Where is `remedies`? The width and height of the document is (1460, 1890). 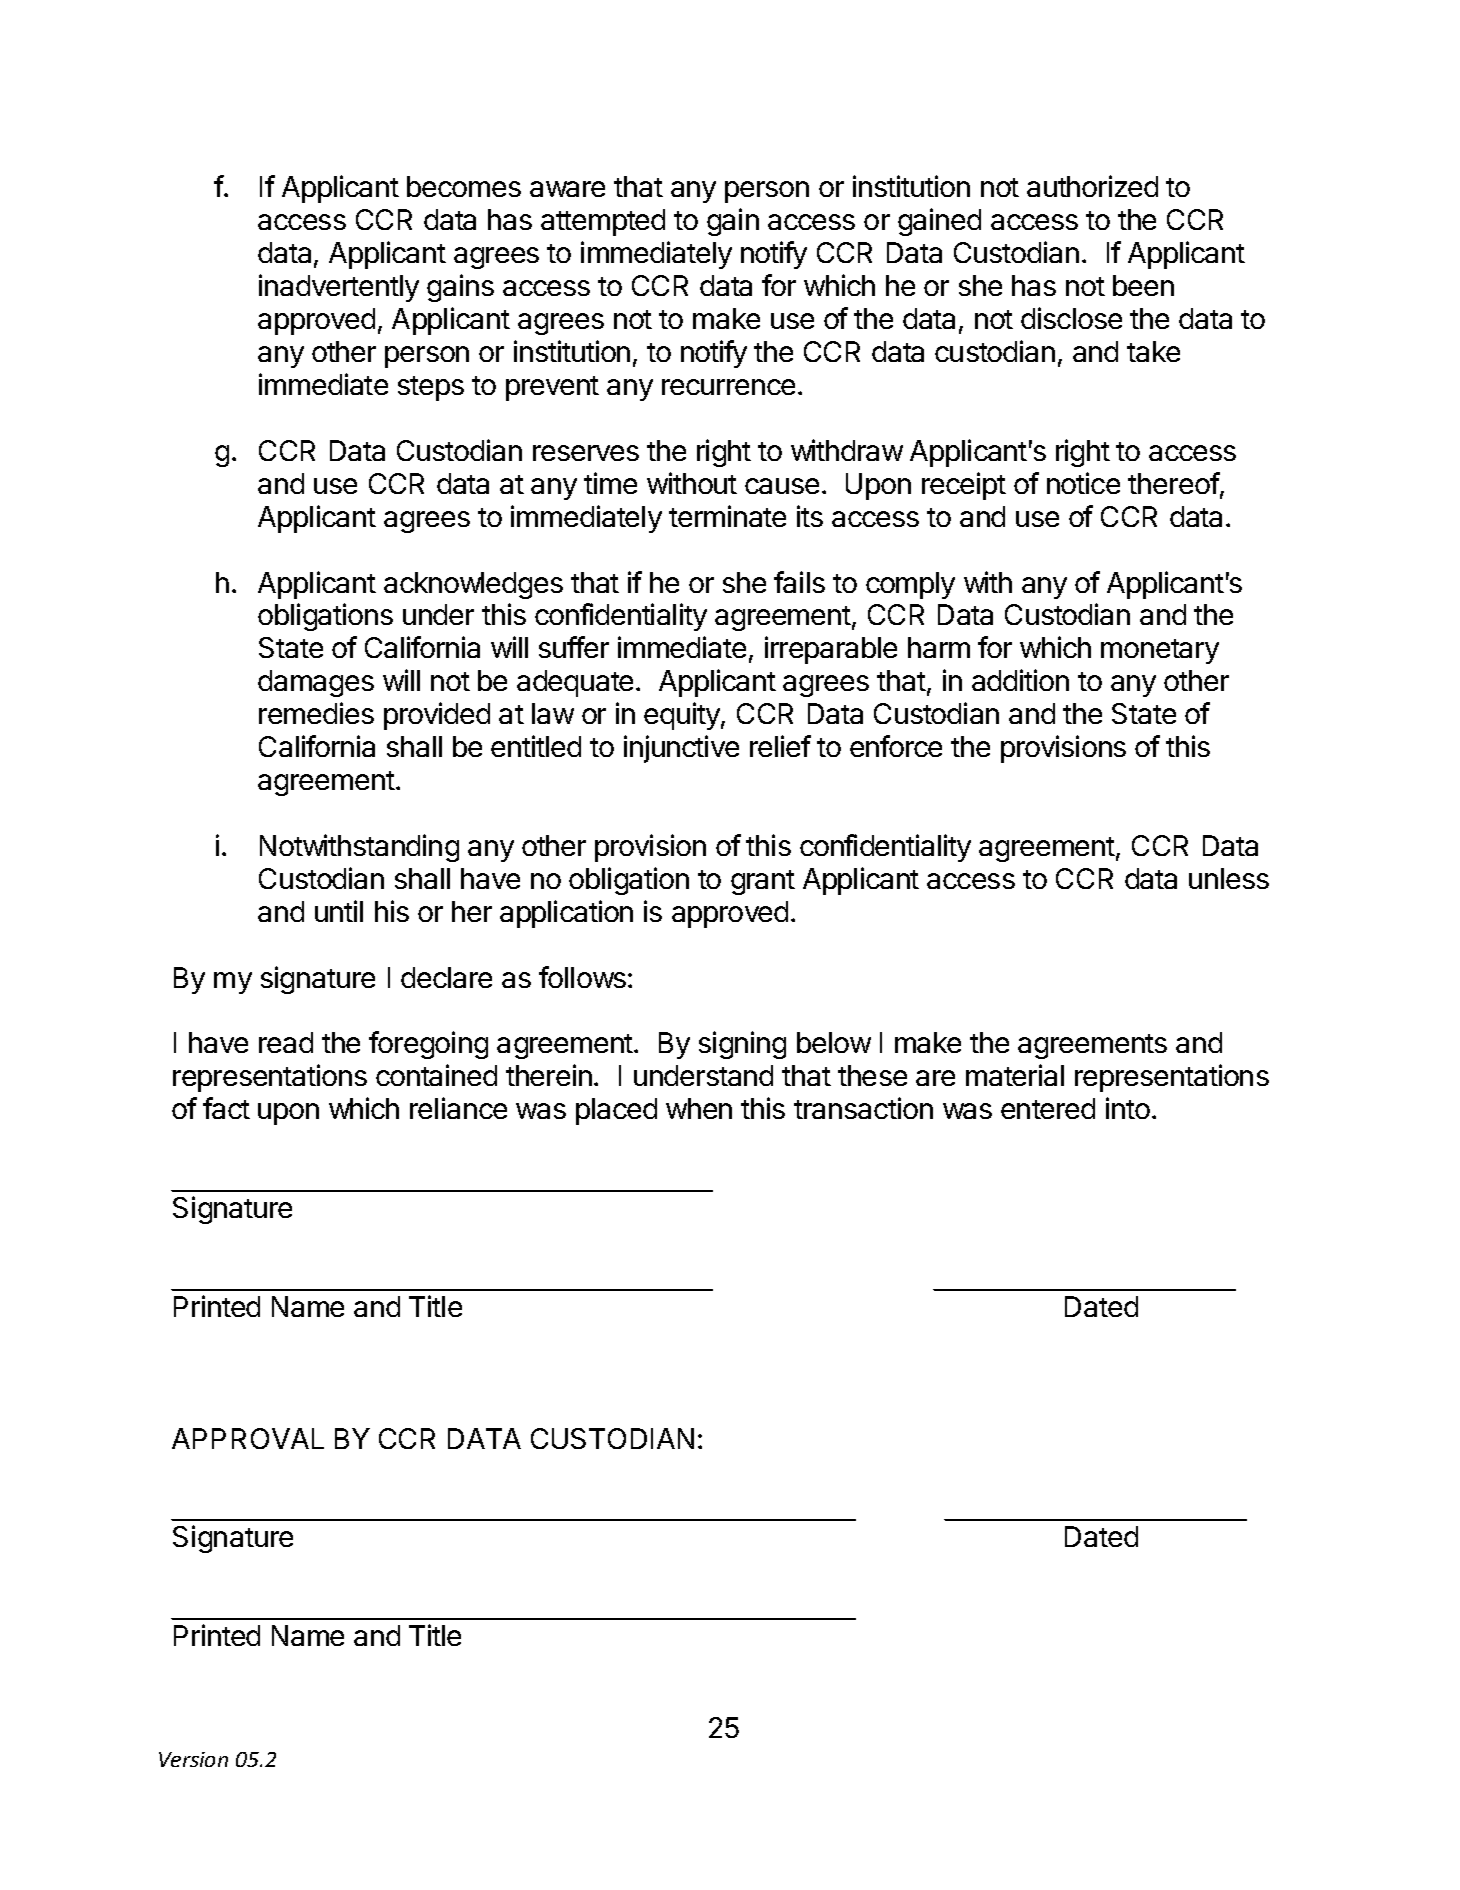 remedies is located at coordinates (316, 713).
